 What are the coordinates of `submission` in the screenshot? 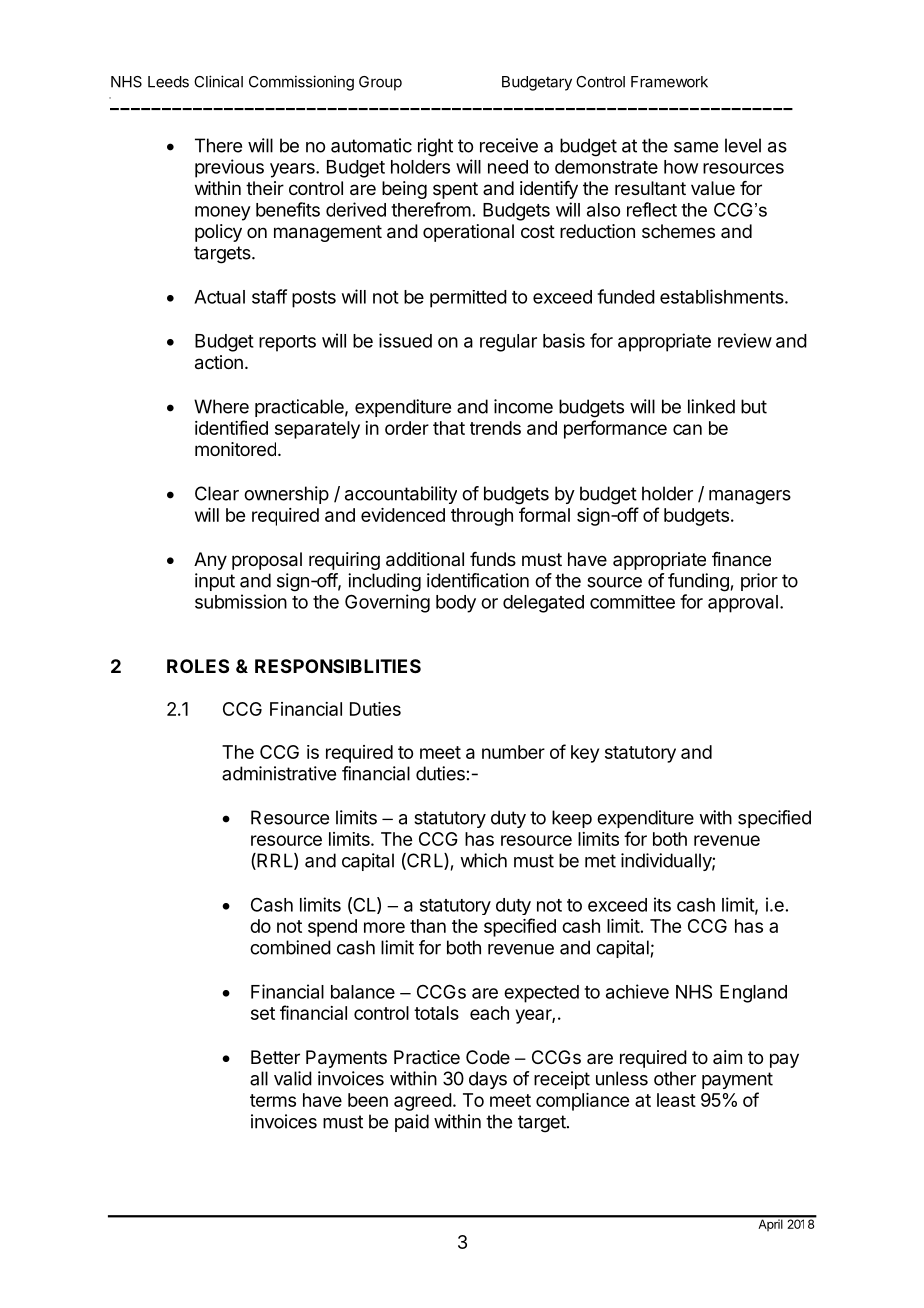 It's located at (241, 601).
